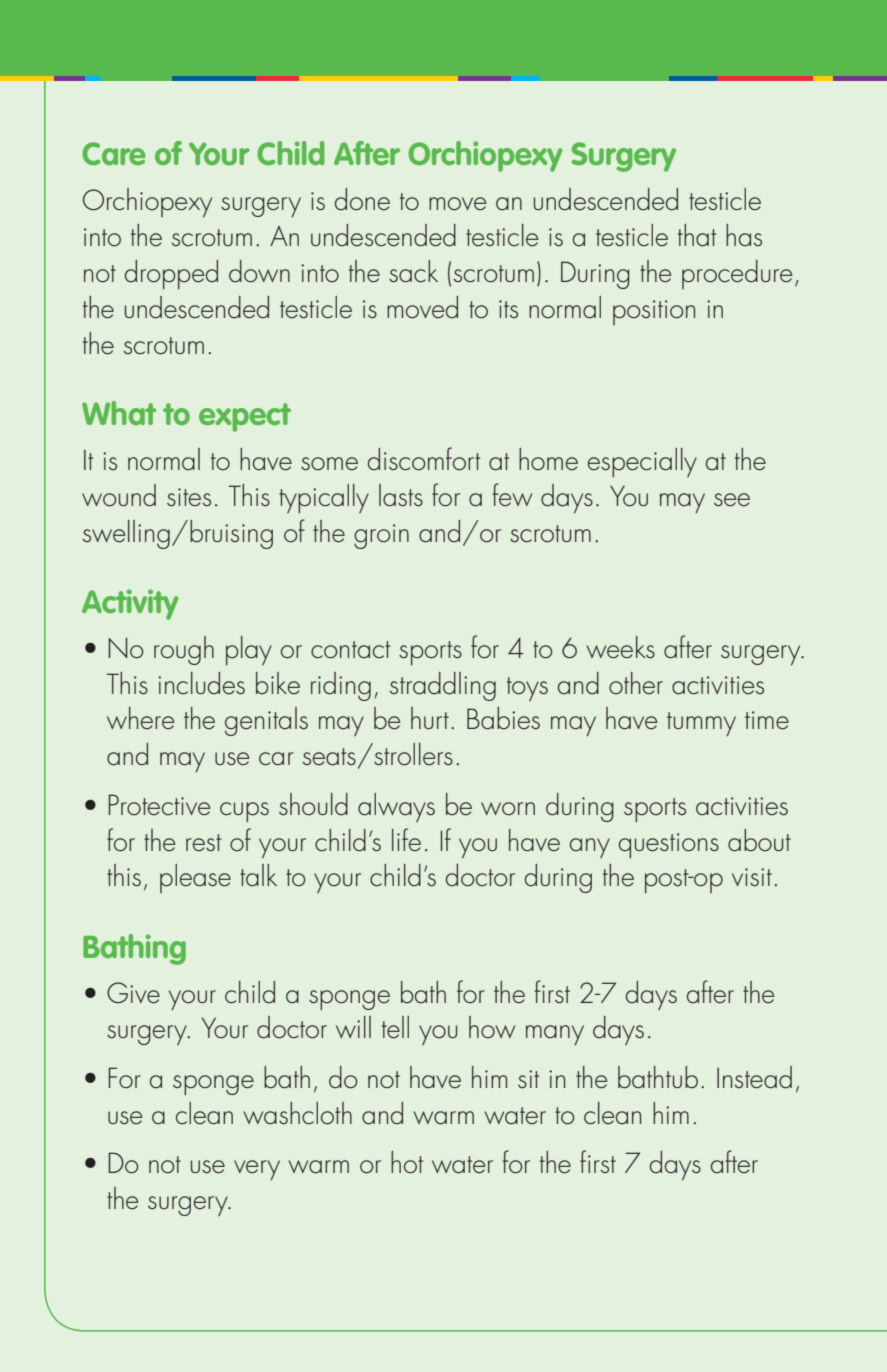 Image resolution: width=887 pixels, height=1372 pixels. What do you see at coordinates (362, 199) in the screenshot?
I see `done` at bounding box center [362, 199].
